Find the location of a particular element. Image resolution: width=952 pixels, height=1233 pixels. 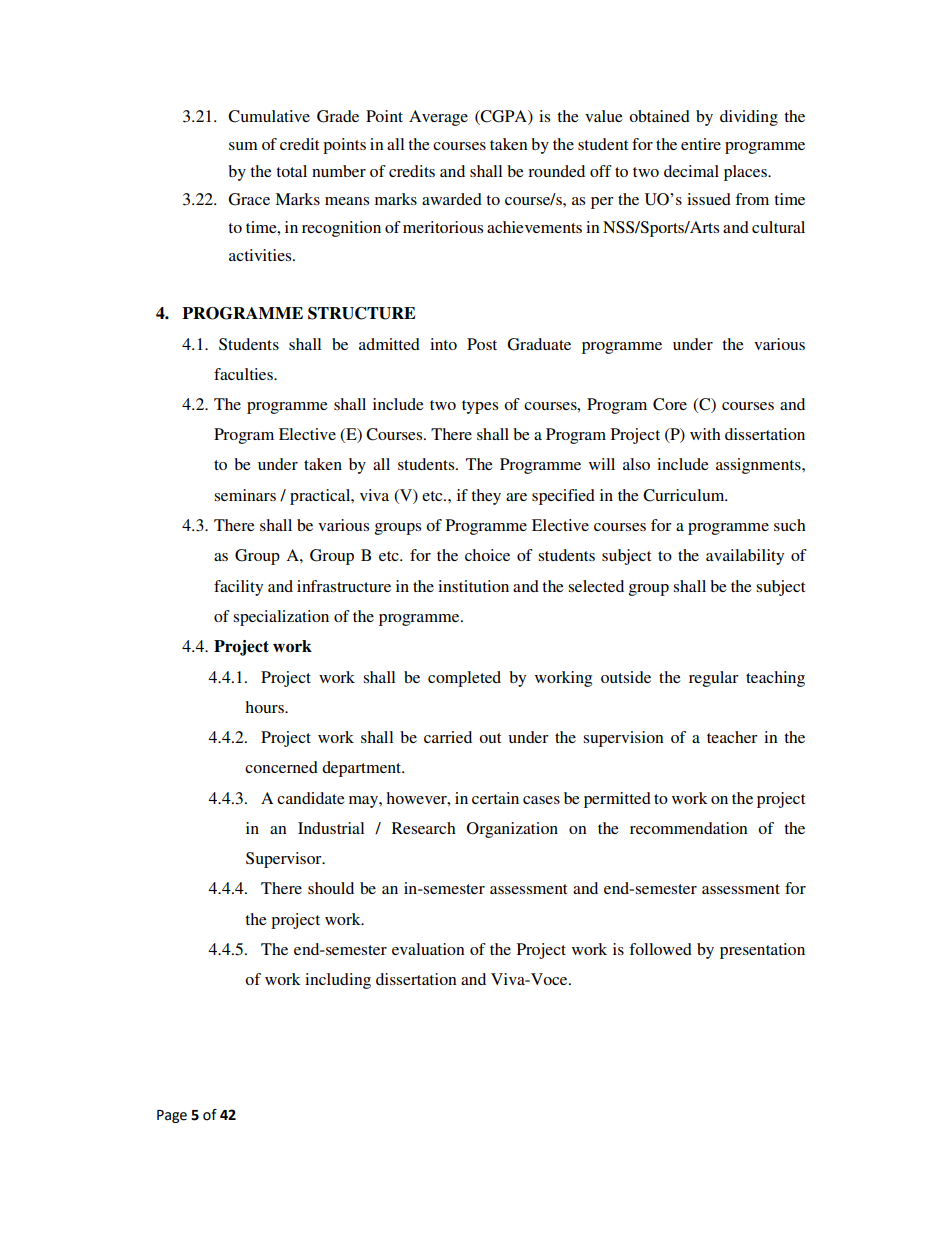

sum is located at coordinates (243, 146).
